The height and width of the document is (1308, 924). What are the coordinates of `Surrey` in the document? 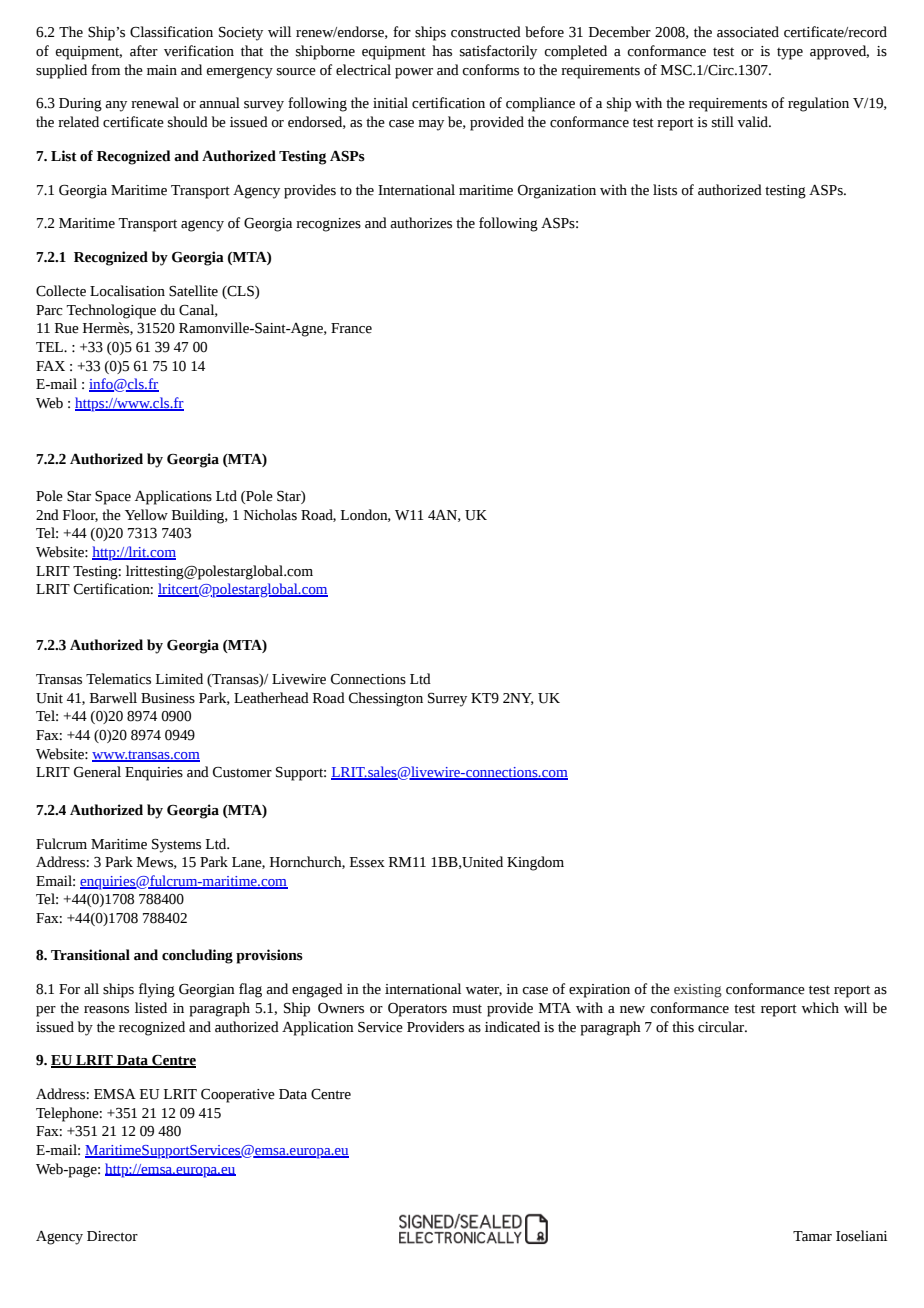 It's located at (447, 700).
